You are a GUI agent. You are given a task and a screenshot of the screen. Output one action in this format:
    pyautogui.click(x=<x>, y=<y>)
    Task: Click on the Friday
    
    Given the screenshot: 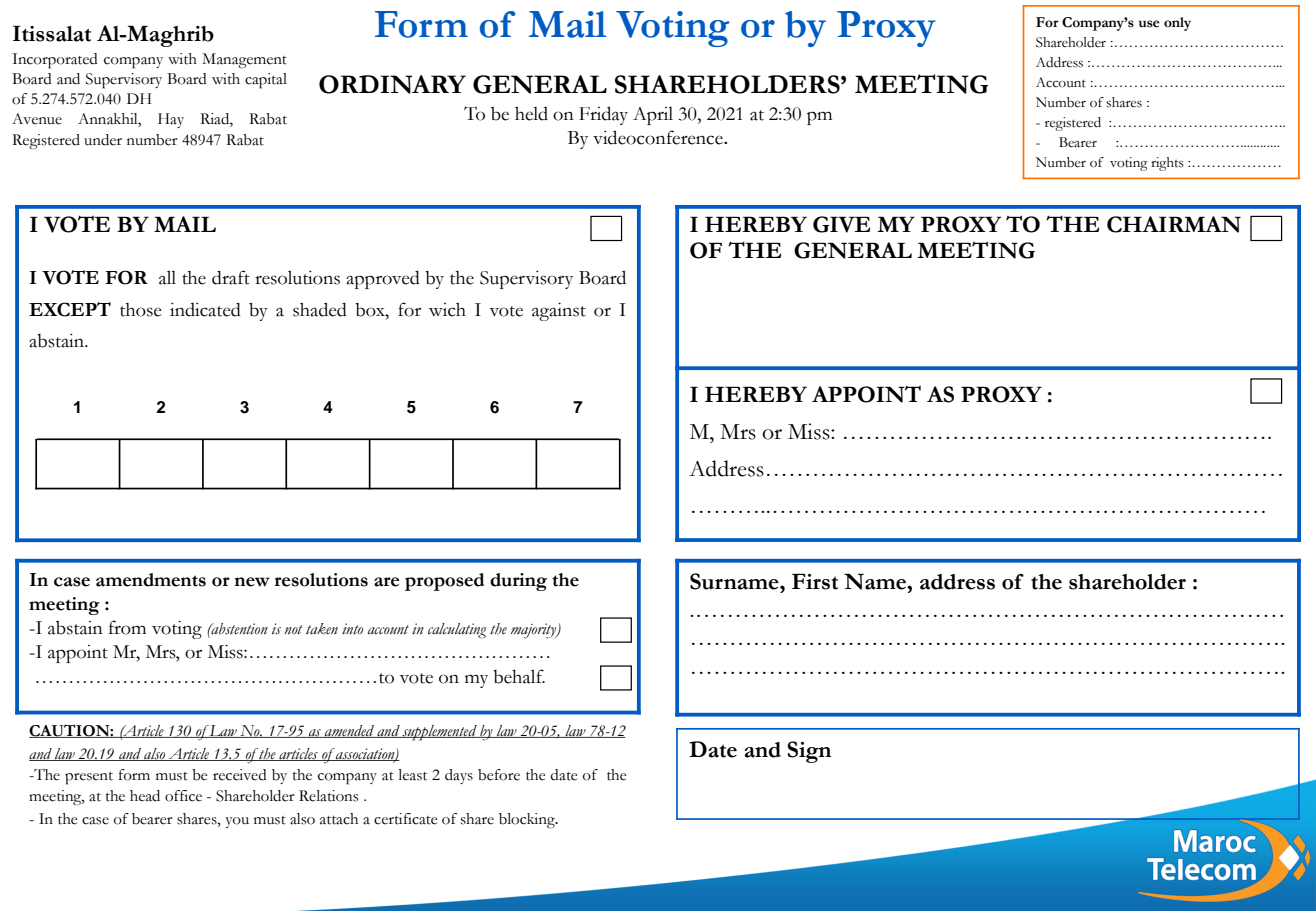 What is the action you would take?
    pyautogui.click(x=603, y=115)
